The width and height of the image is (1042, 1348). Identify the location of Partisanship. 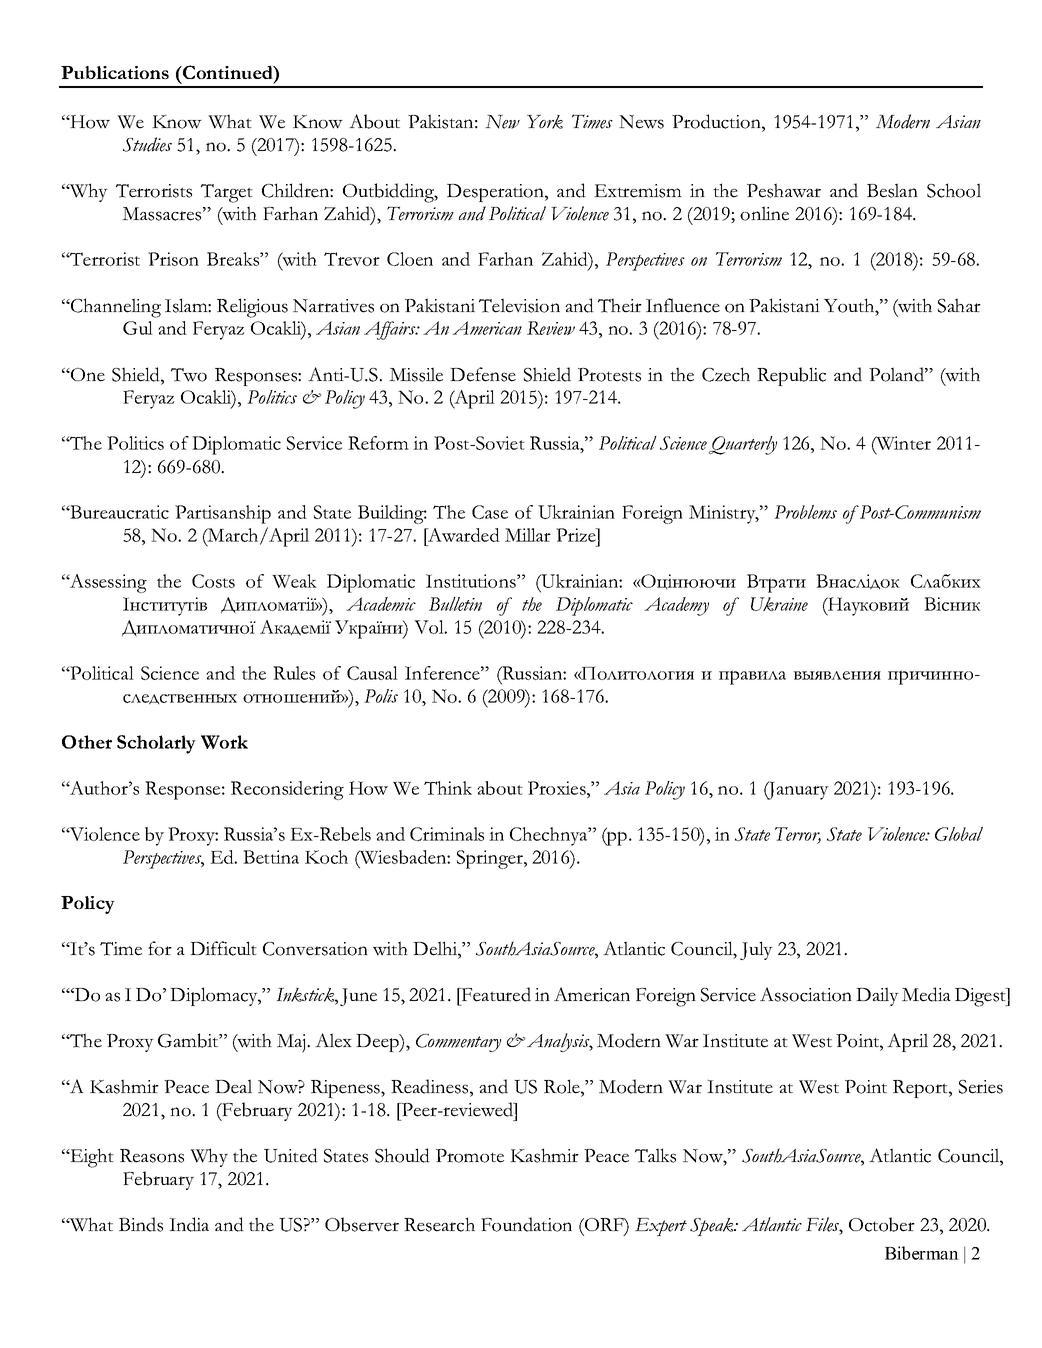
(223, 514).
